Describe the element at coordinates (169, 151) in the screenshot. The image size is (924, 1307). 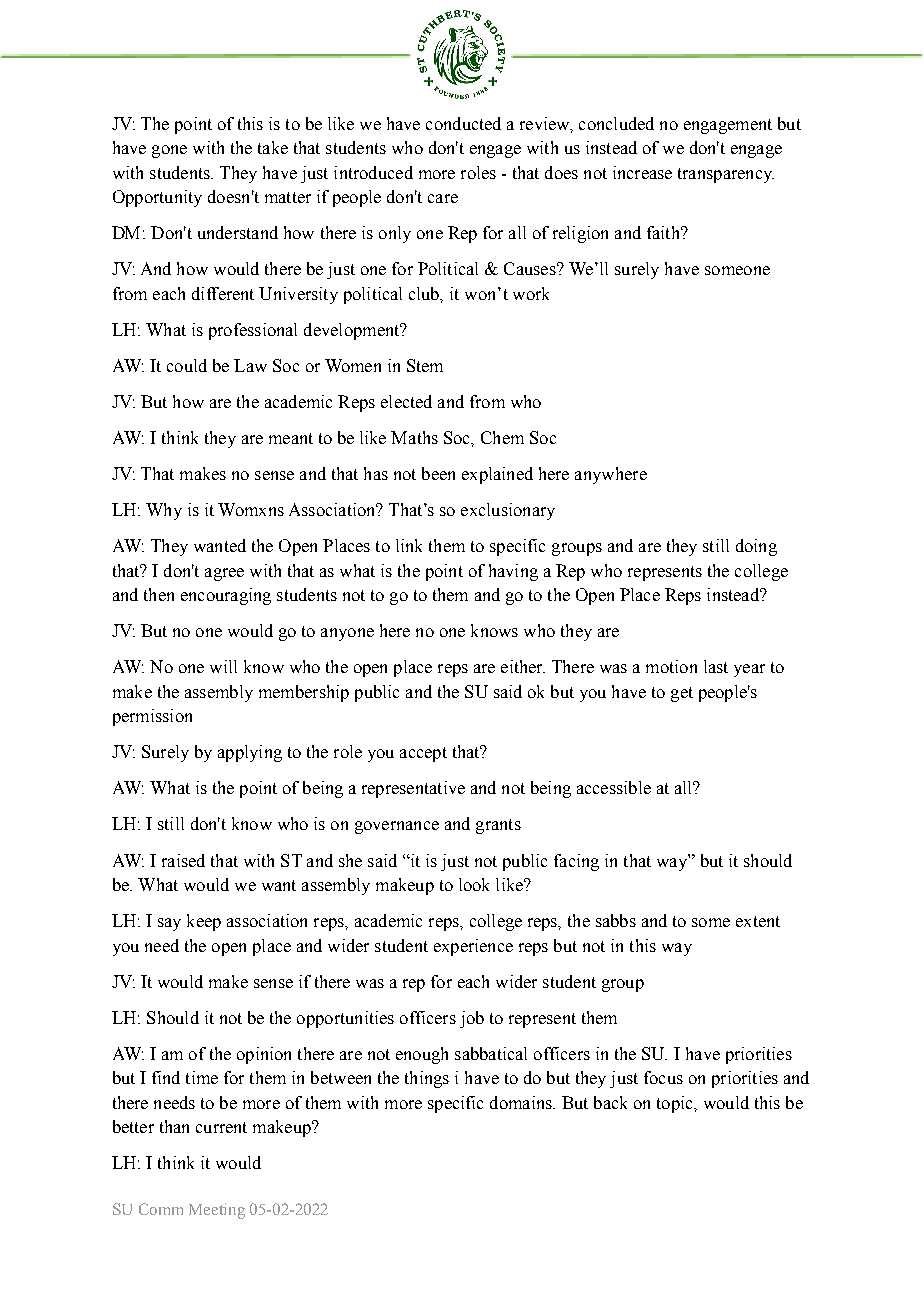
I see `gone` at that location.
